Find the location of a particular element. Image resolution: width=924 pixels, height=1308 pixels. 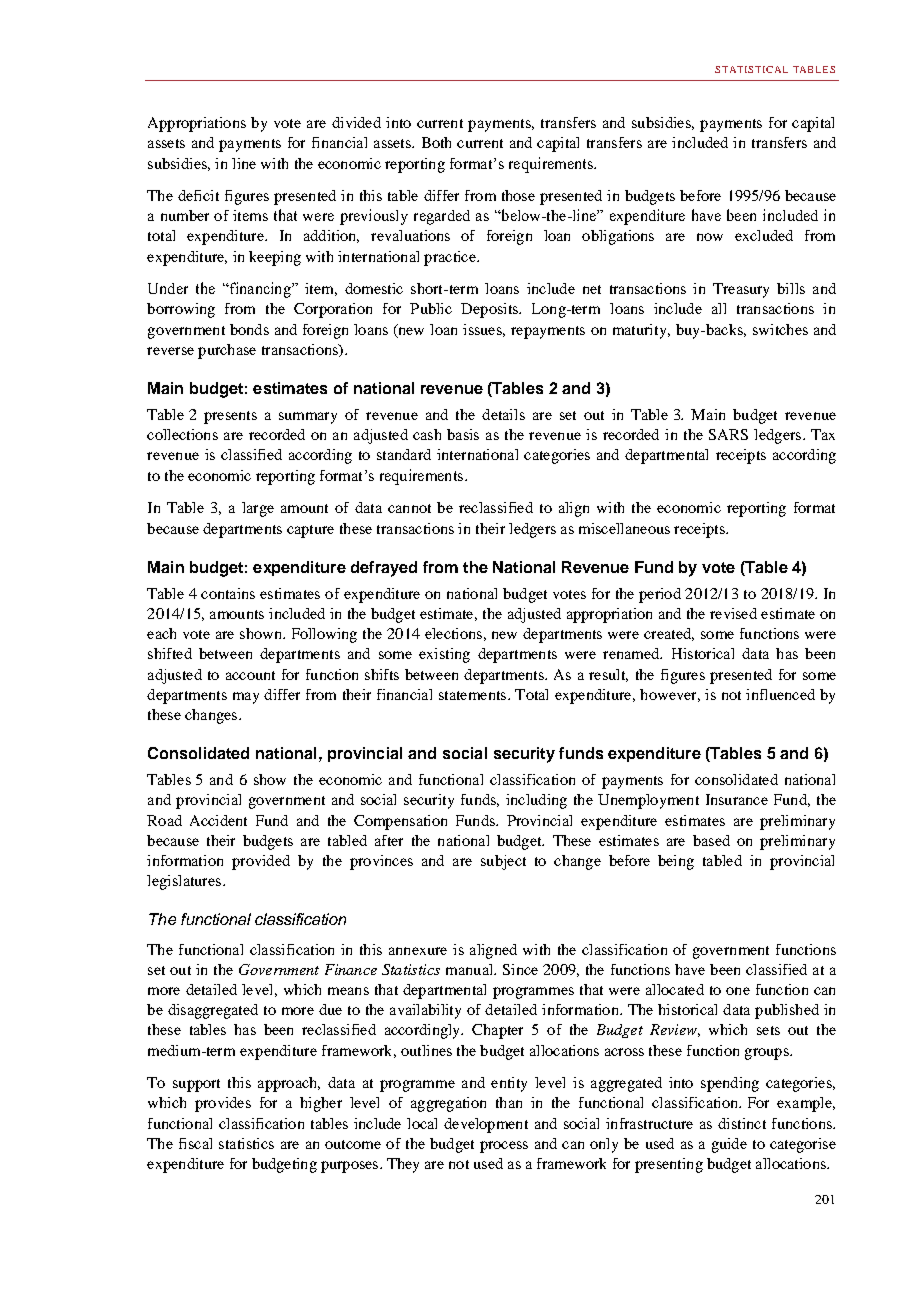

revised is located at coordinates (733, 613).
